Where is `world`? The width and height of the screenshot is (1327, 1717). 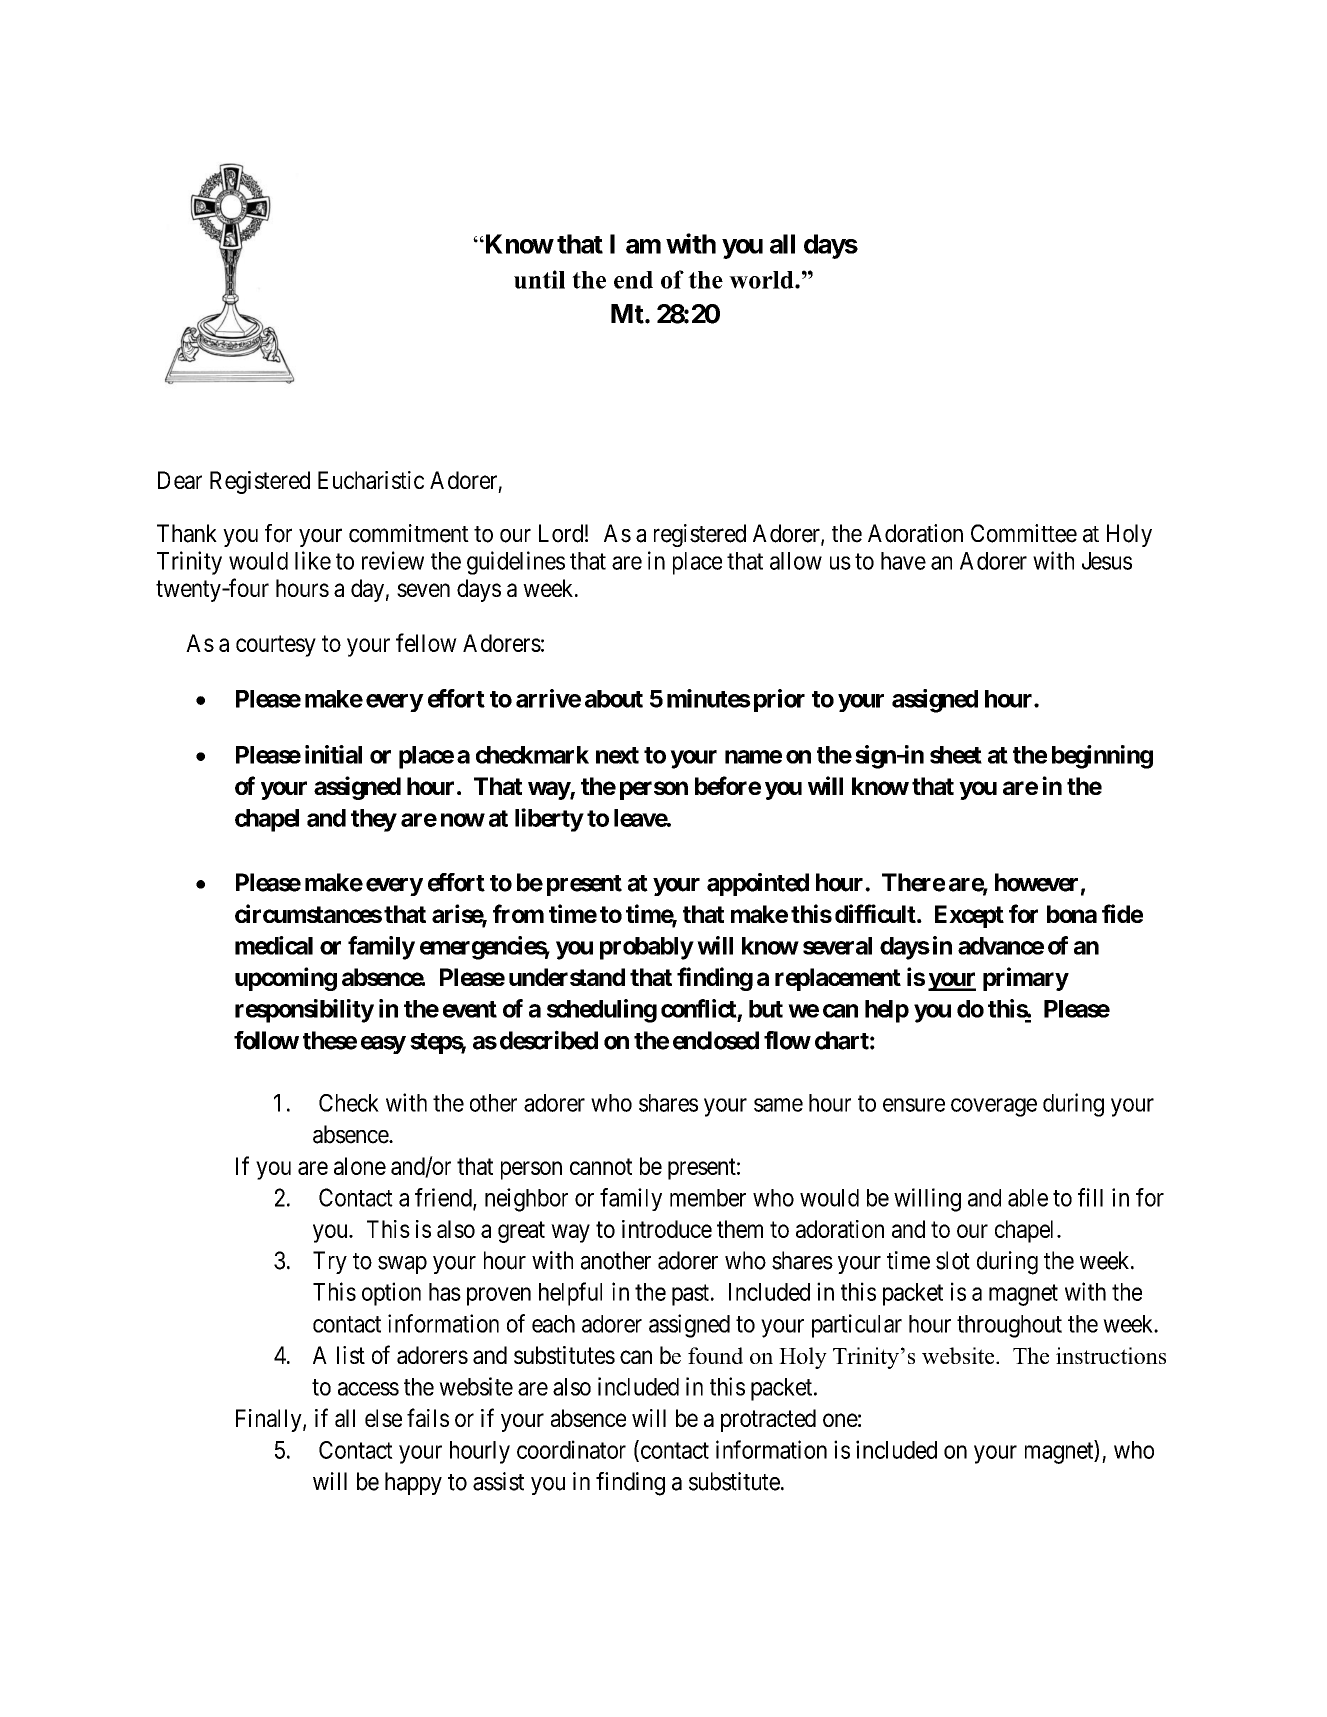
world is located at coordinates (762, 280).
